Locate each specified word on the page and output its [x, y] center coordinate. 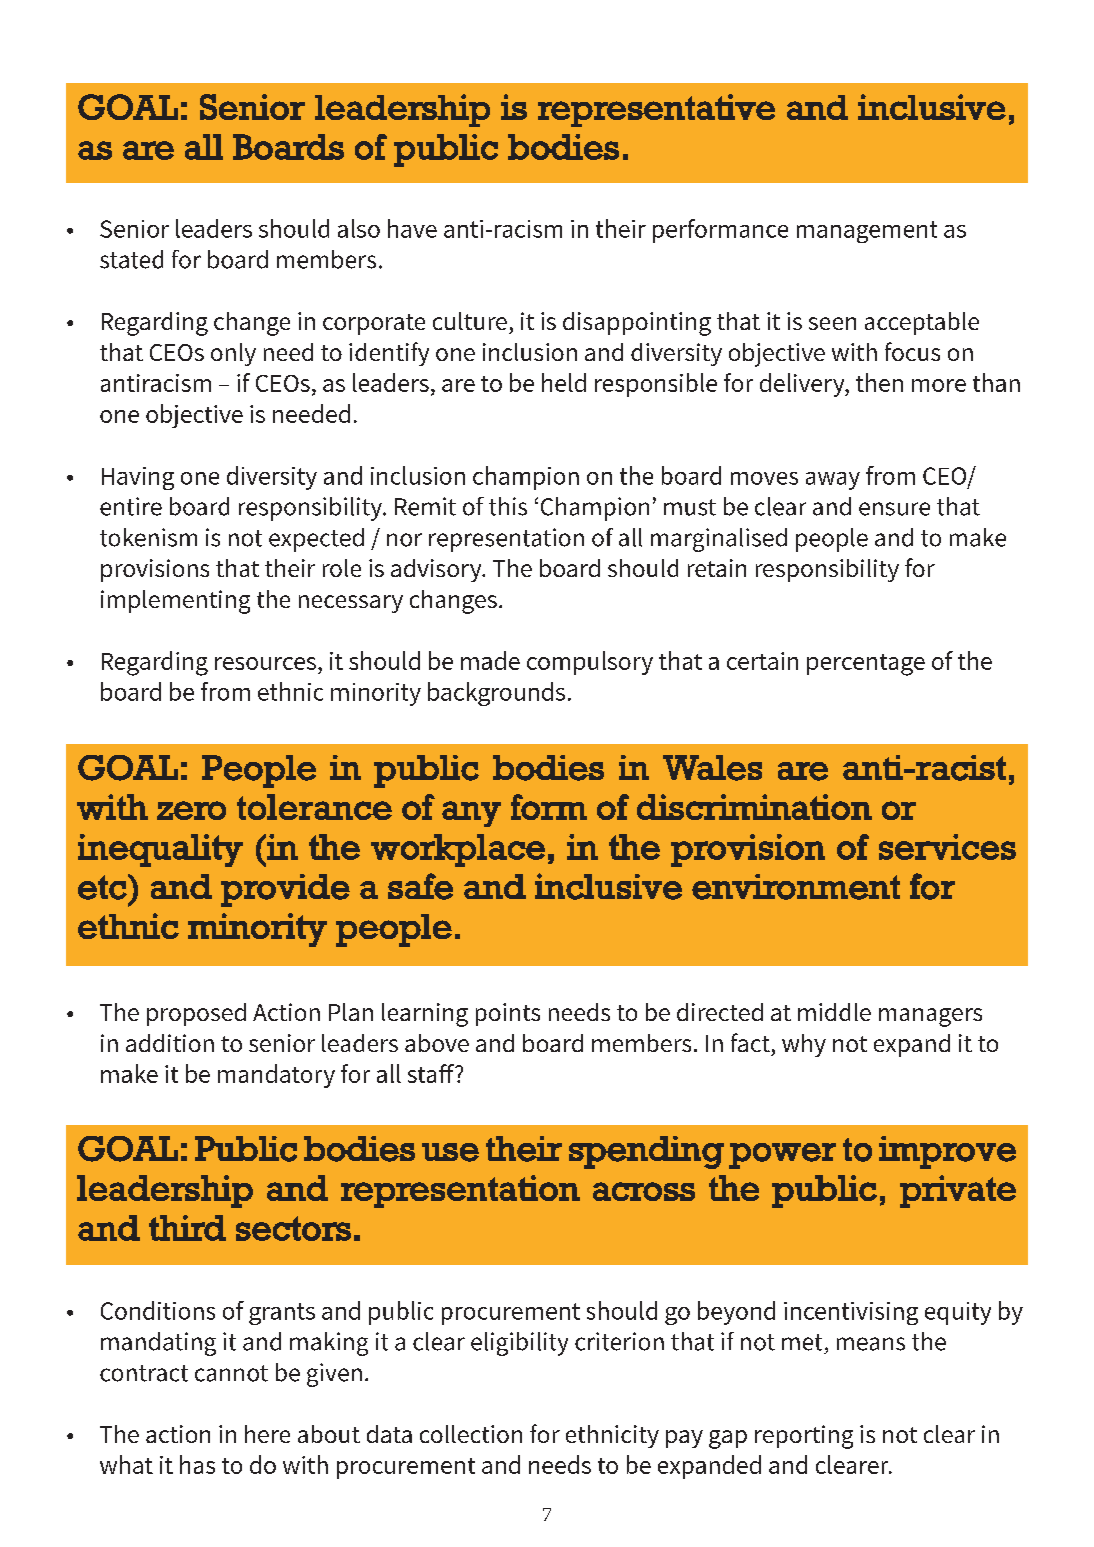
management [867, 232]
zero [191, 810]
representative [656, 110]
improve [947, 1152]
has [197, 1464]
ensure [894, 509]
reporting [804, 1437]
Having [138, 478]
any [471, 814]
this [508, 506]
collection [471, 1434]
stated [131, 259]
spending [646, 1152]
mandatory [276, 1076]
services [947, 847]
